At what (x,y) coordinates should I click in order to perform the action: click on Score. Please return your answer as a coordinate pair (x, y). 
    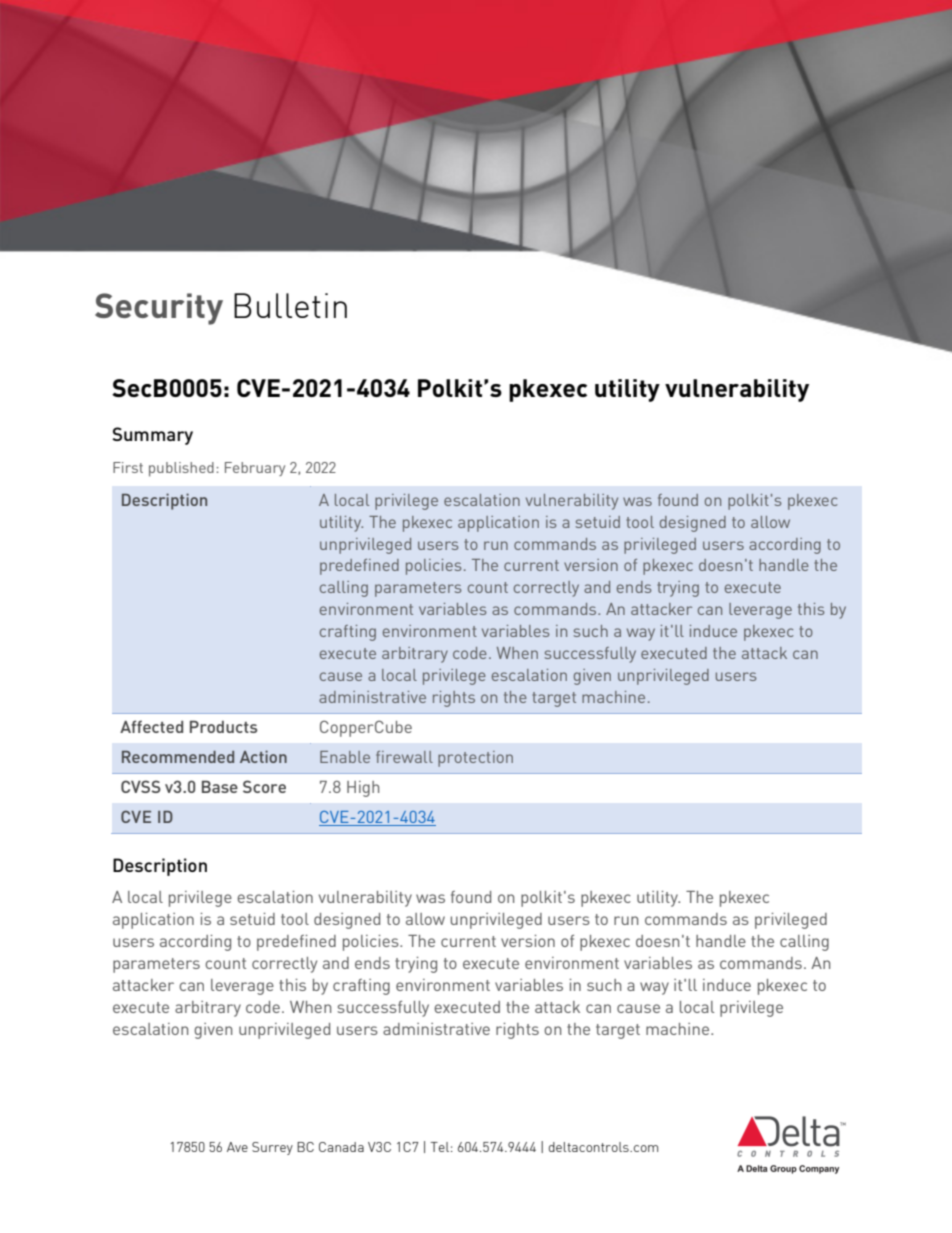
    Looking at the image, I should click on (264, 786).
